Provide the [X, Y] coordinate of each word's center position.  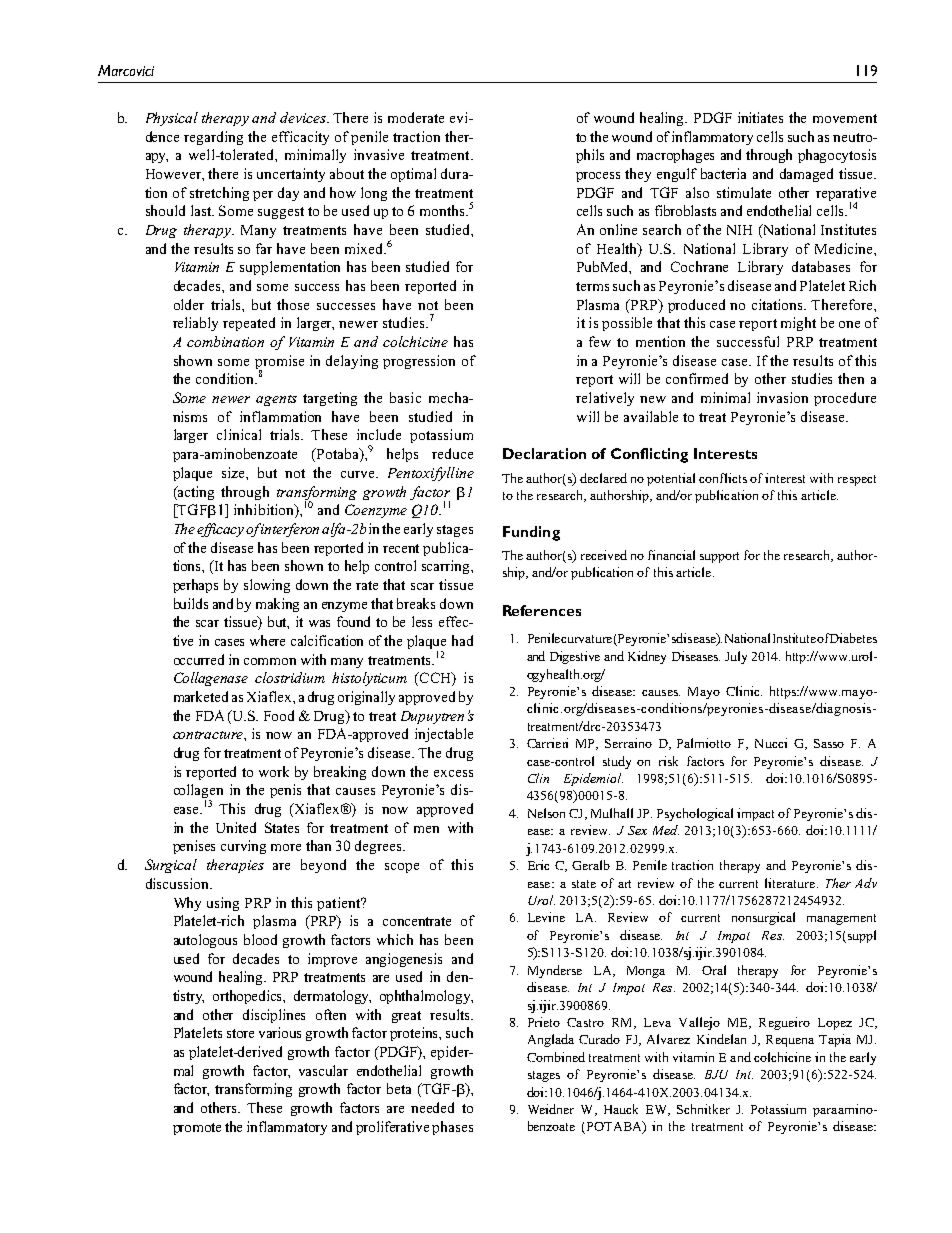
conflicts [723, 478]
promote [197, 1129]
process [598, 177]
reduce [452, 453]
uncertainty [291, 175]
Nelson [546, 813]
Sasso [829, 743]
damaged [806, 175]
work [274, 771]
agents [276, 400]
